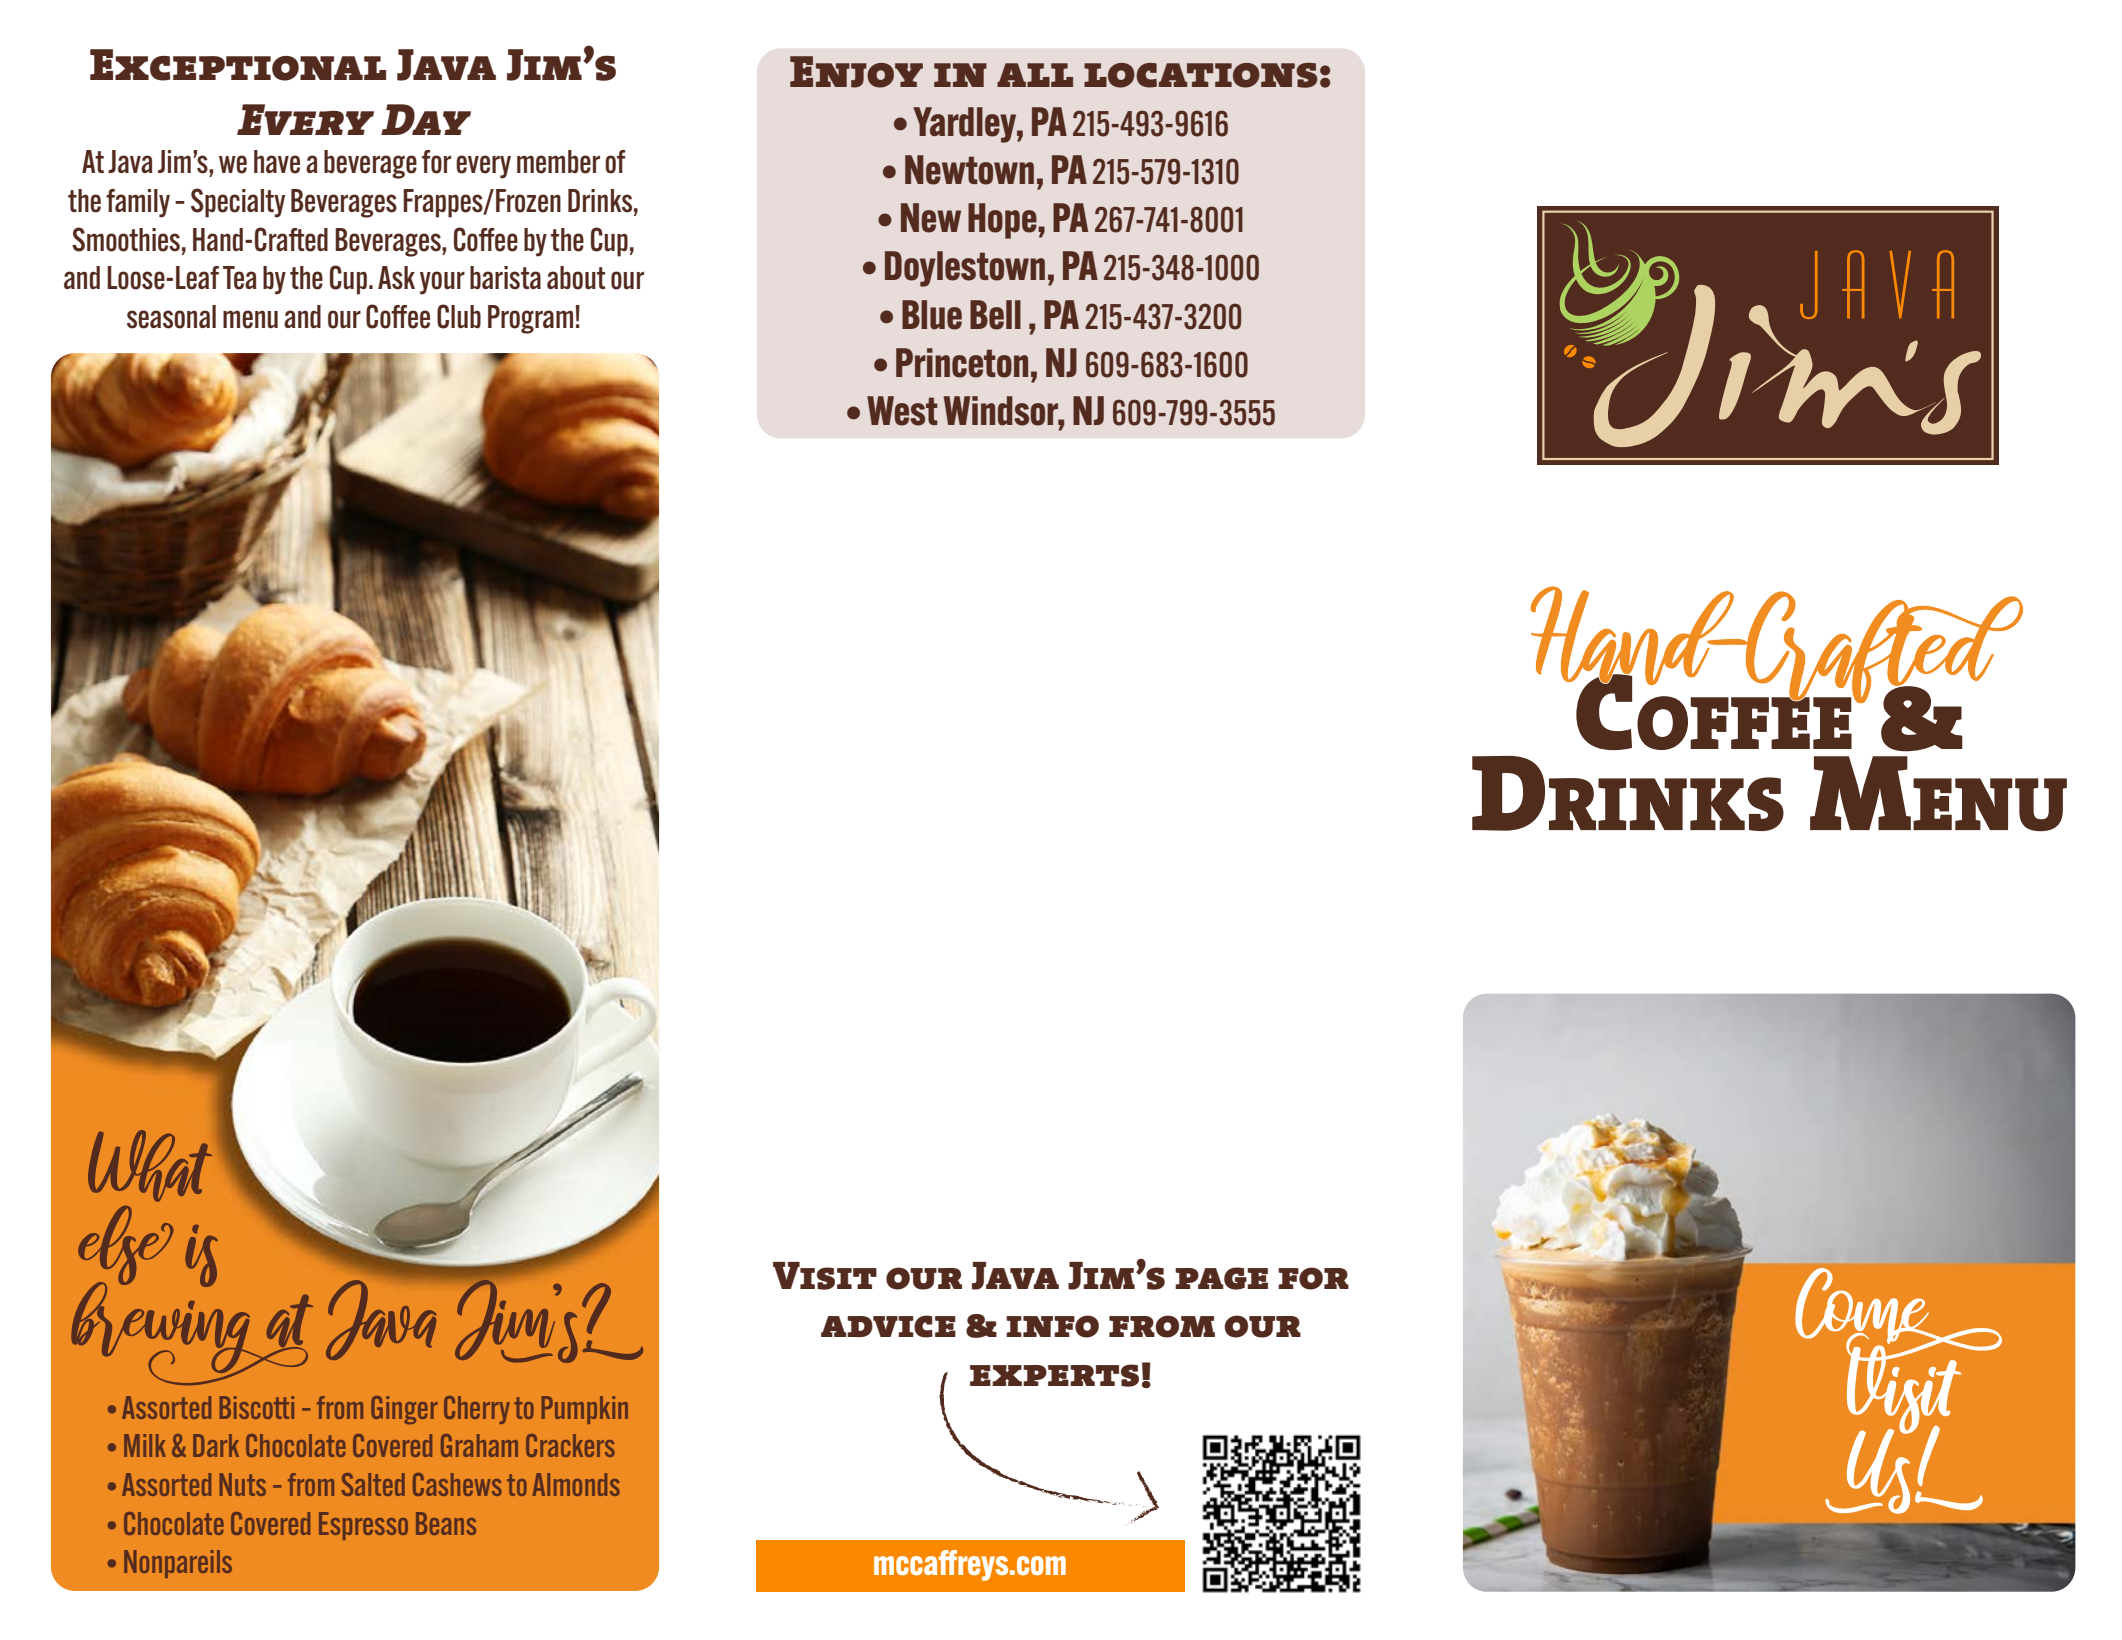 This page has width=2122, height=1640. I want to click on Princeton, so click(962, 363).
